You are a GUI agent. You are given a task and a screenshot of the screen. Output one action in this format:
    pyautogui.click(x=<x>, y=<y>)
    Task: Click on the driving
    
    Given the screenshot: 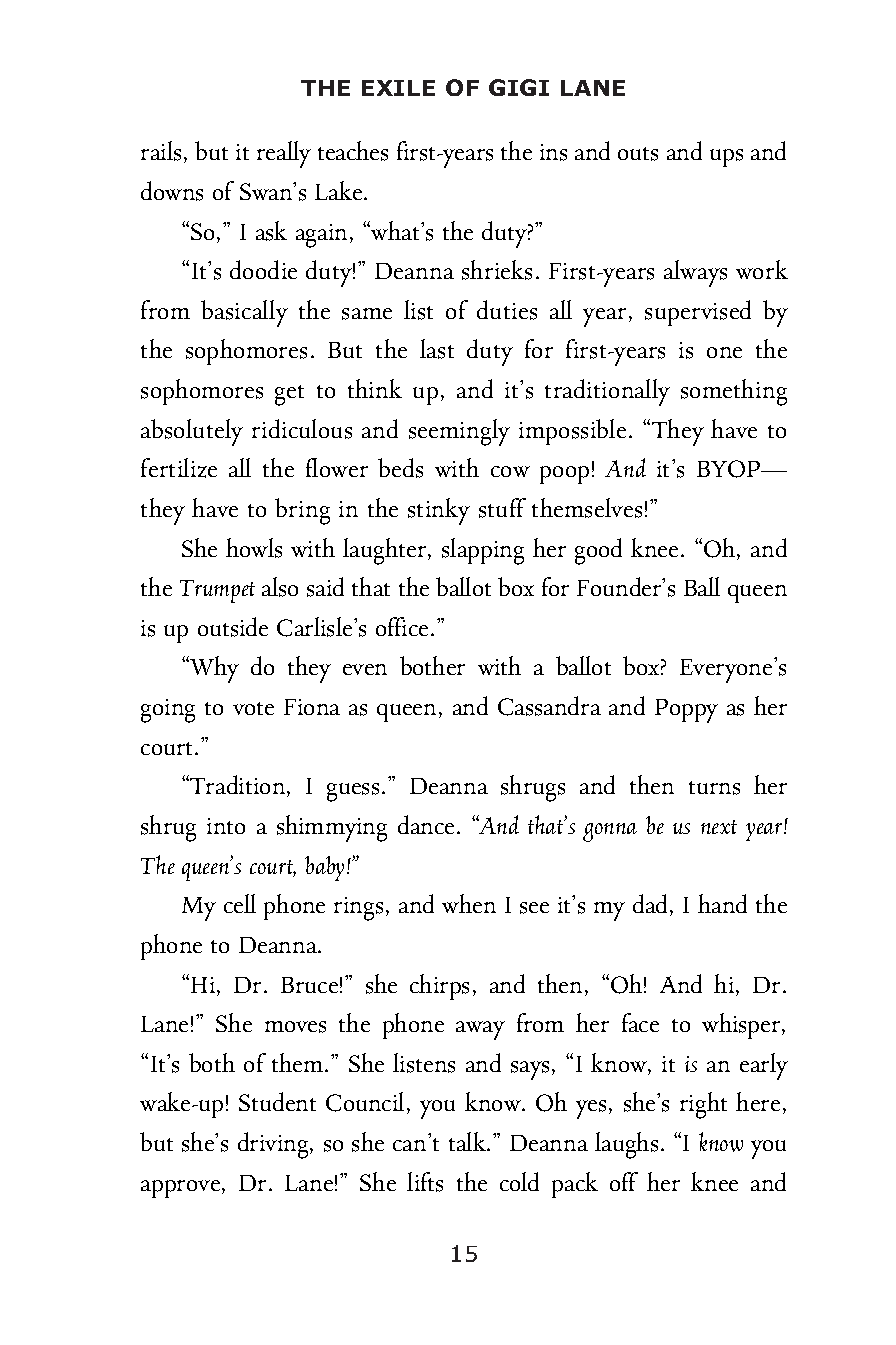 What is the action you would take?
    pyautogui.click(x=274, y=1145)
